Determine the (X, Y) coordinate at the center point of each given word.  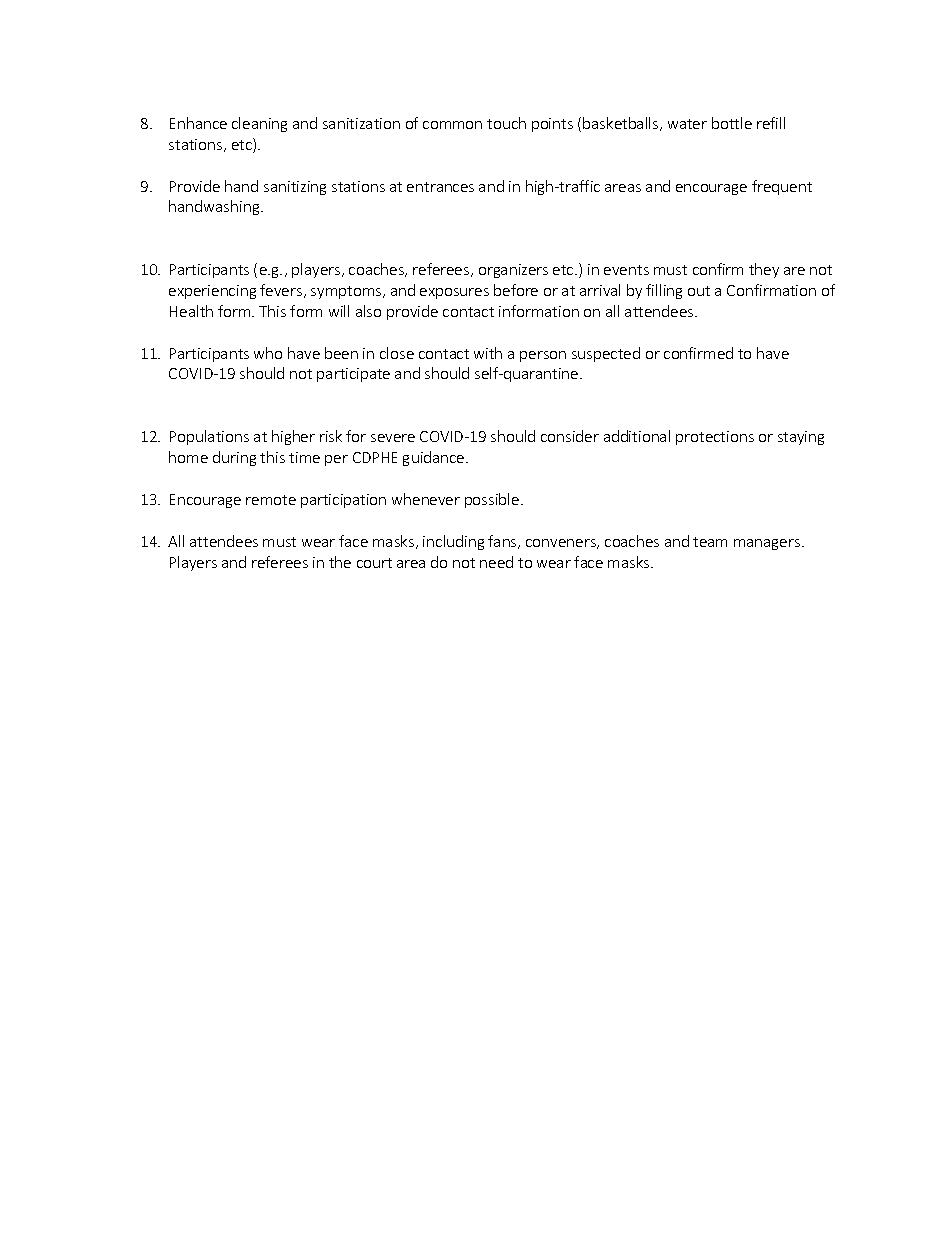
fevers (282, 291)
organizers (513, 271)
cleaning (259, 124)
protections (715, 438)
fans (503, 542)
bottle (732, 123)
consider (570, 436)
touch (506, 123)
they (764, 270)
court (374, 563)
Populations (209, 437)
